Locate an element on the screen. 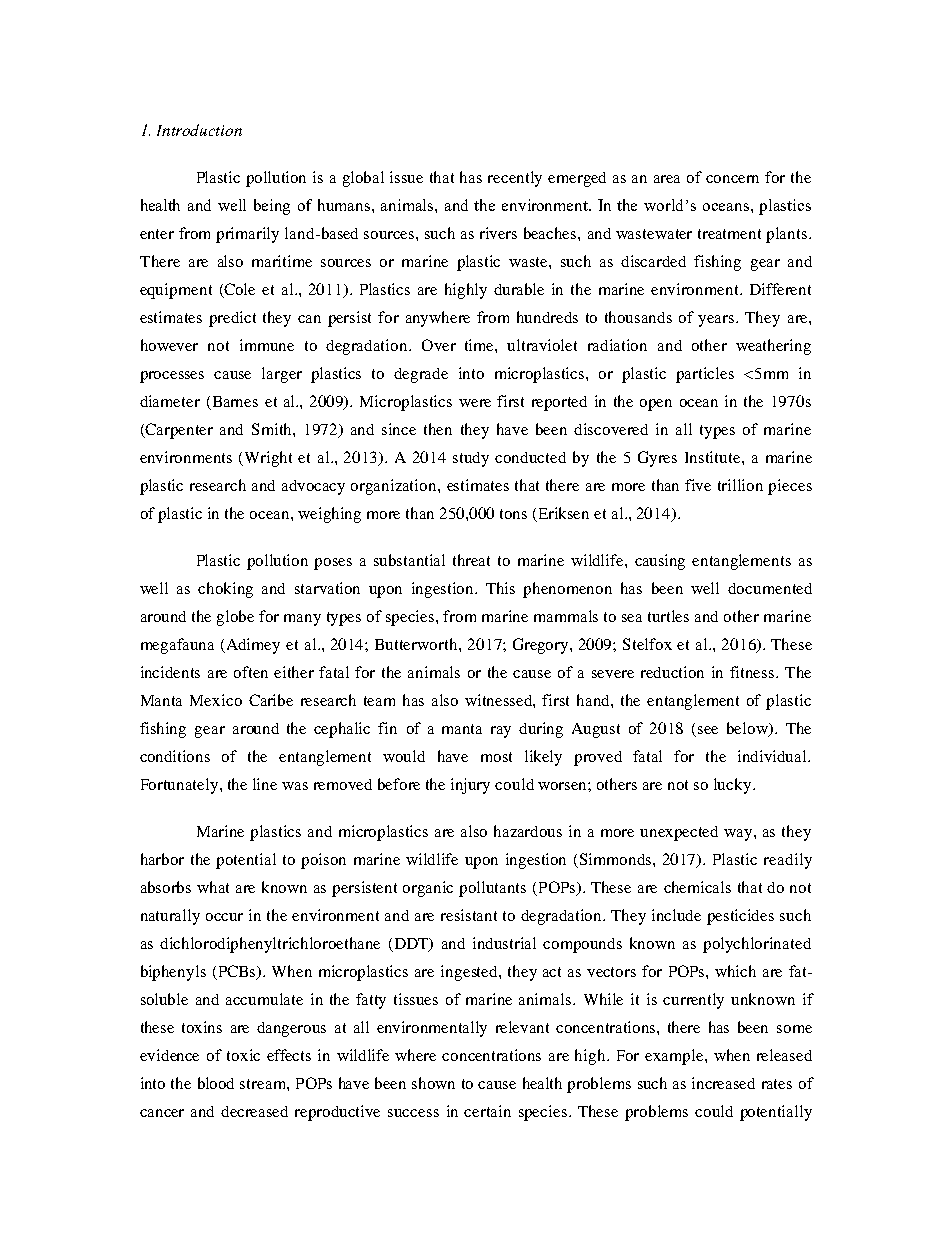 The height and width of the screenshot is (1233, 952). injury is located at coordinates (470, 786).
